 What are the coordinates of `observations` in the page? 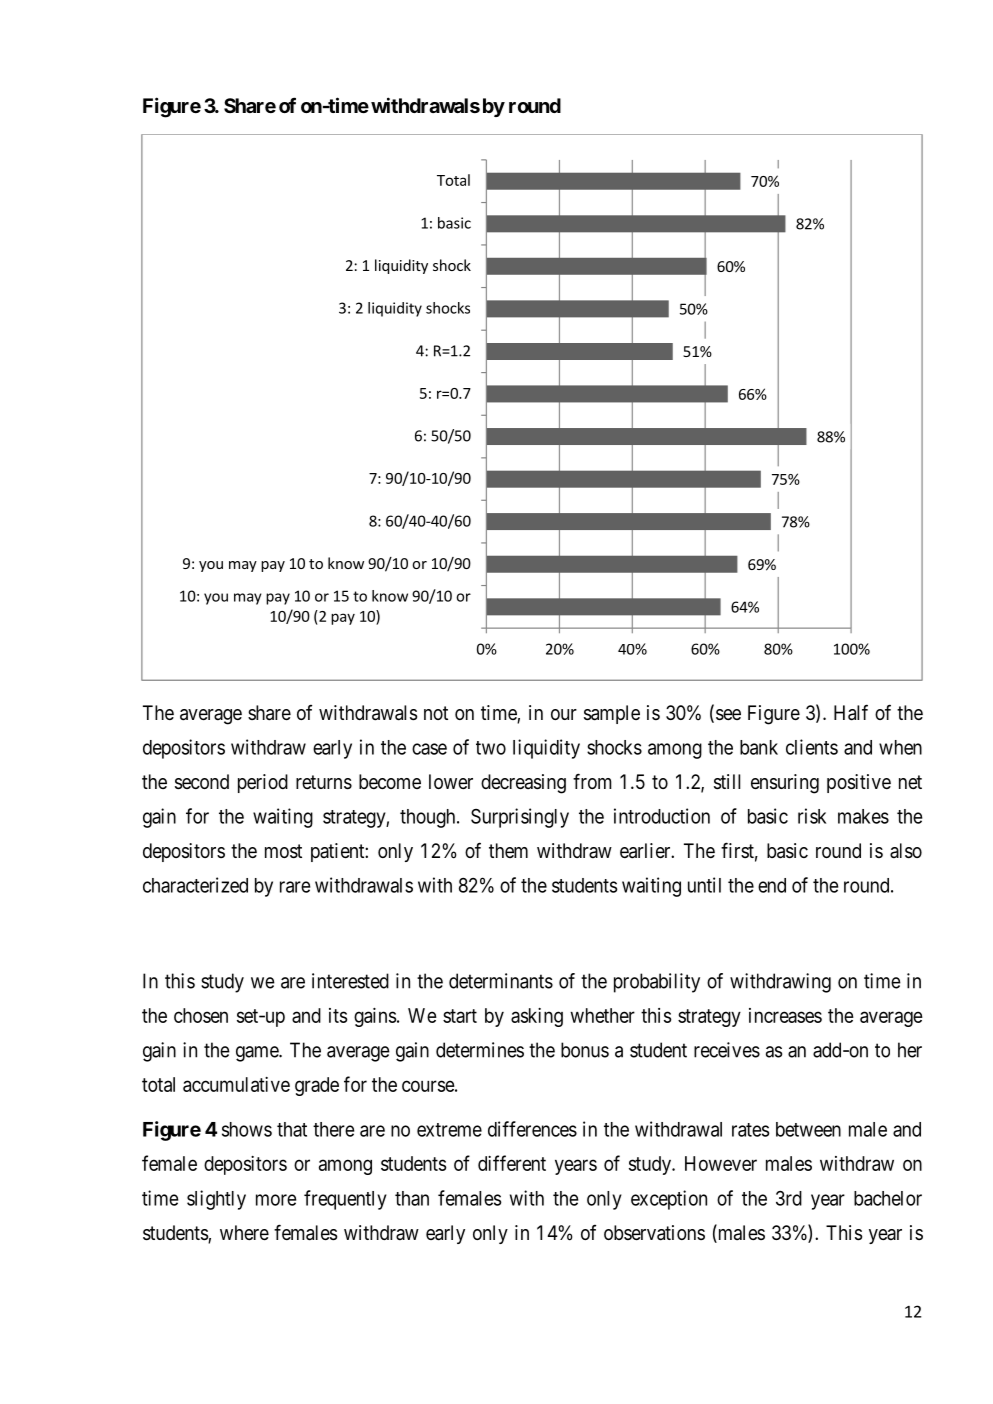 It's located at (654, 1233).
